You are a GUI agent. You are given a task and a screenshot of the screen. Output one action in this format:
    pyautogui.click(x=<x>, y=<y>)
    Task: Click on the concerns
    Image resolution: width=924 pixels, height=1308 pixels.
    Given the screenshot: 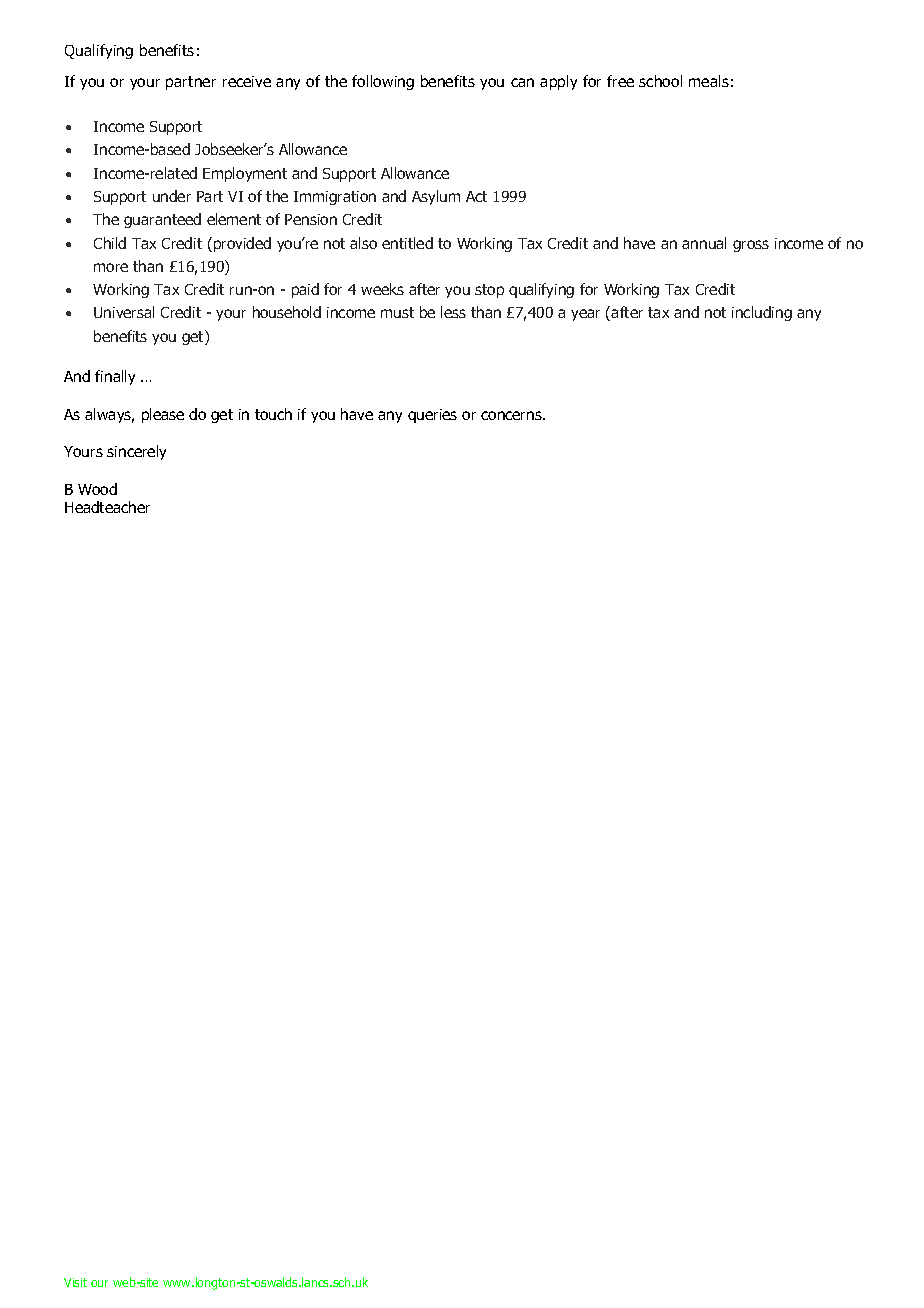 What is the action you would take?
    pyautogui.click(x=512, y=415)
